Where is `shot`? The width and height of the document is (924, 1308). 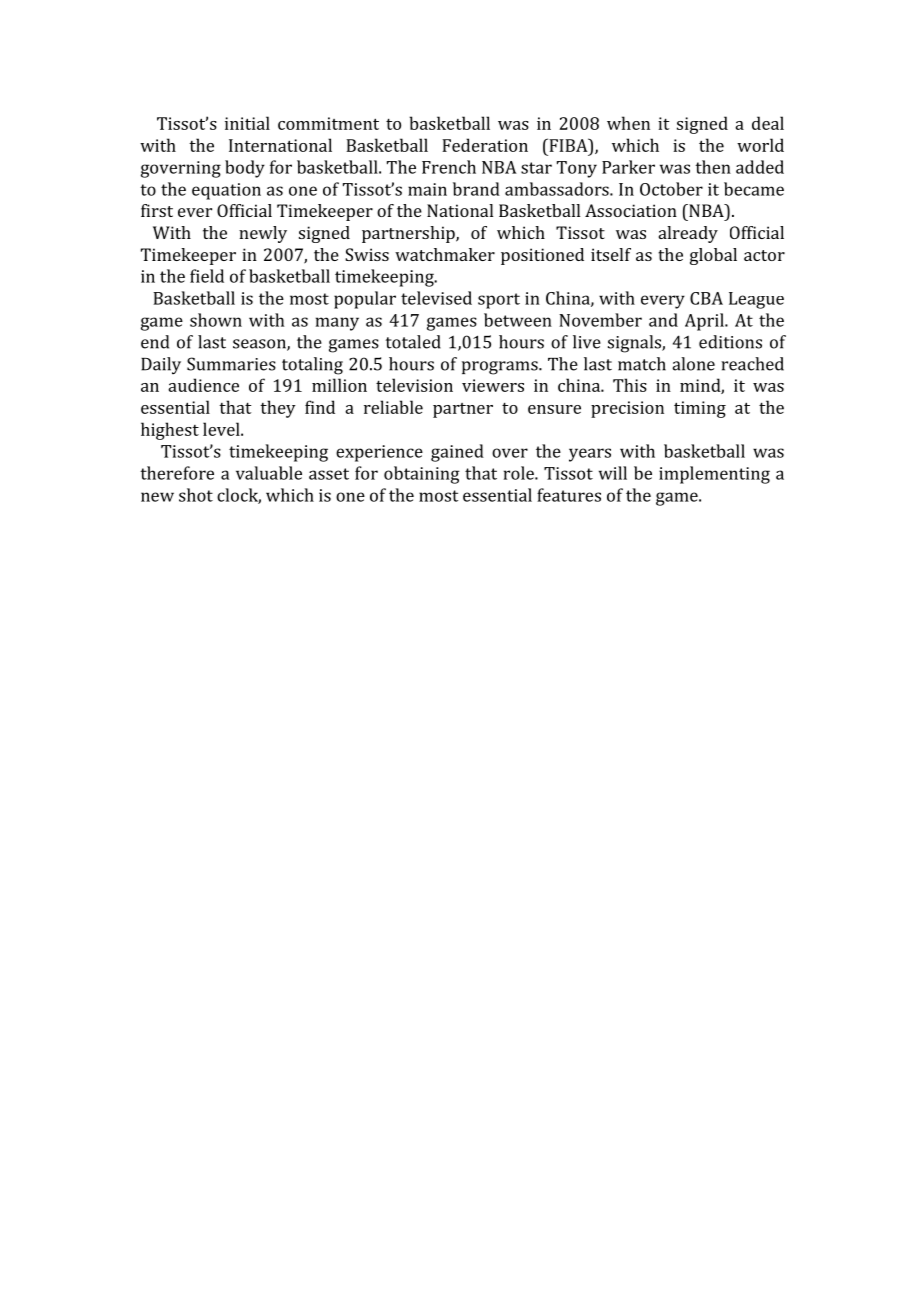 shot is located at coordinates (196, 495).
